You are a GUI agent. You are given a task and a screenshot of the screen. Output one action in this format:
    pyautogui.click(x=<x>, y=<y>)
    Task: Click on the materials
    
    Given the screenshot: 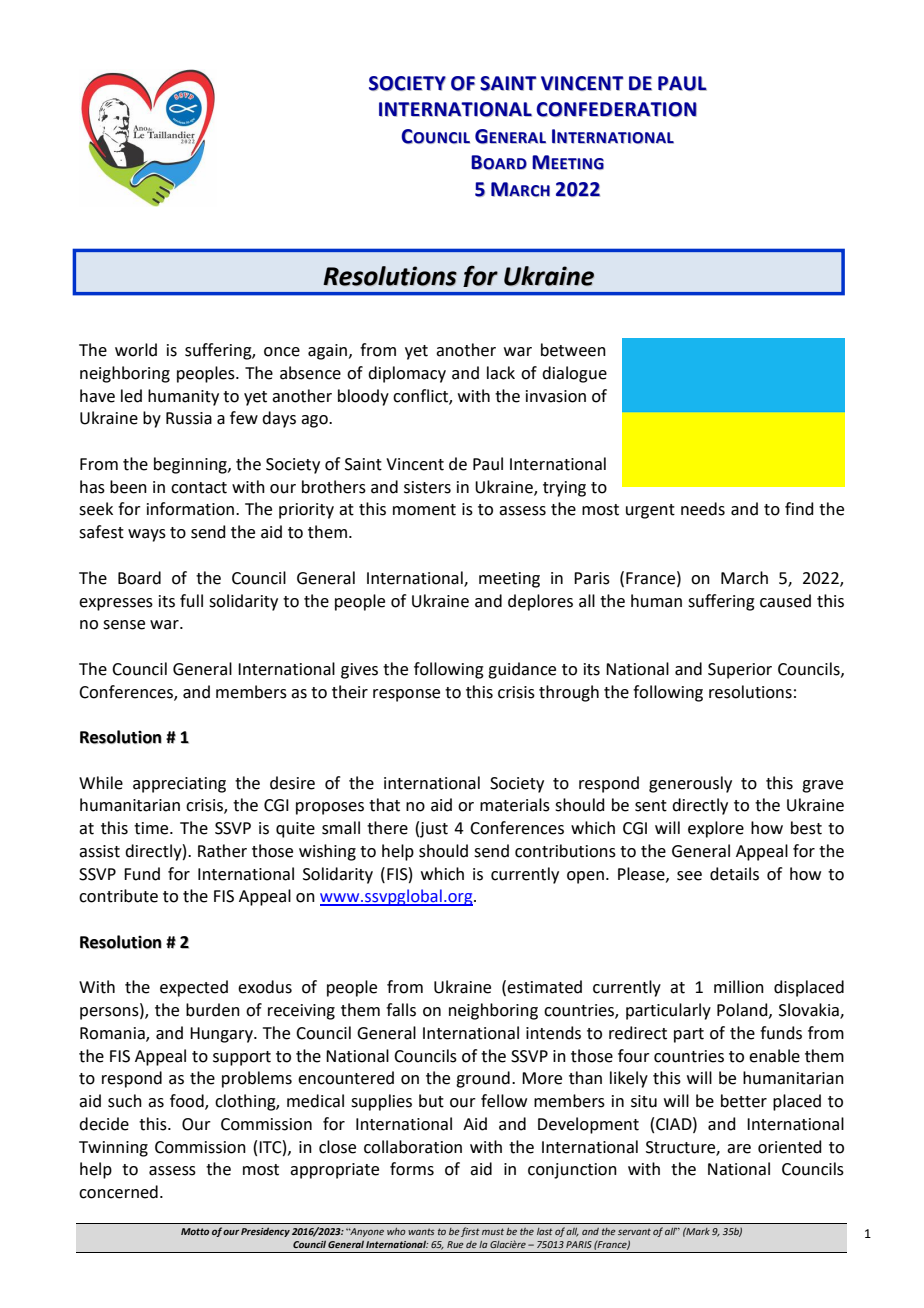 What is the action you would take?
    pyautogui.click(x=515, y=805)
